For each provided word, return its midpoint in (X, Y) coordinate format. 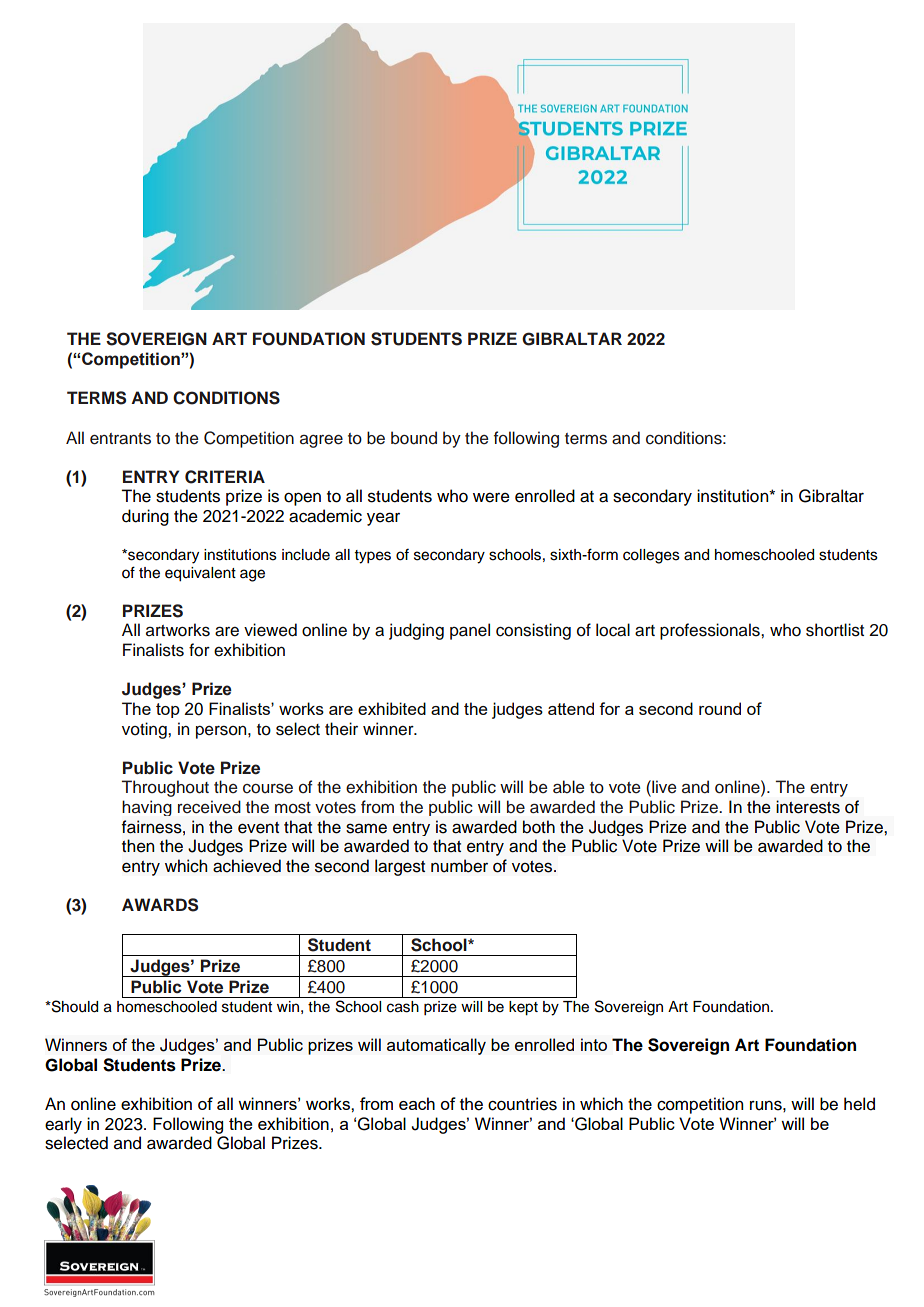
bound (414, 438)
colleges (651, 556)
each (417, 1103)
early (63, 1125)
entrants (120, 439)
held (859, 1104)
